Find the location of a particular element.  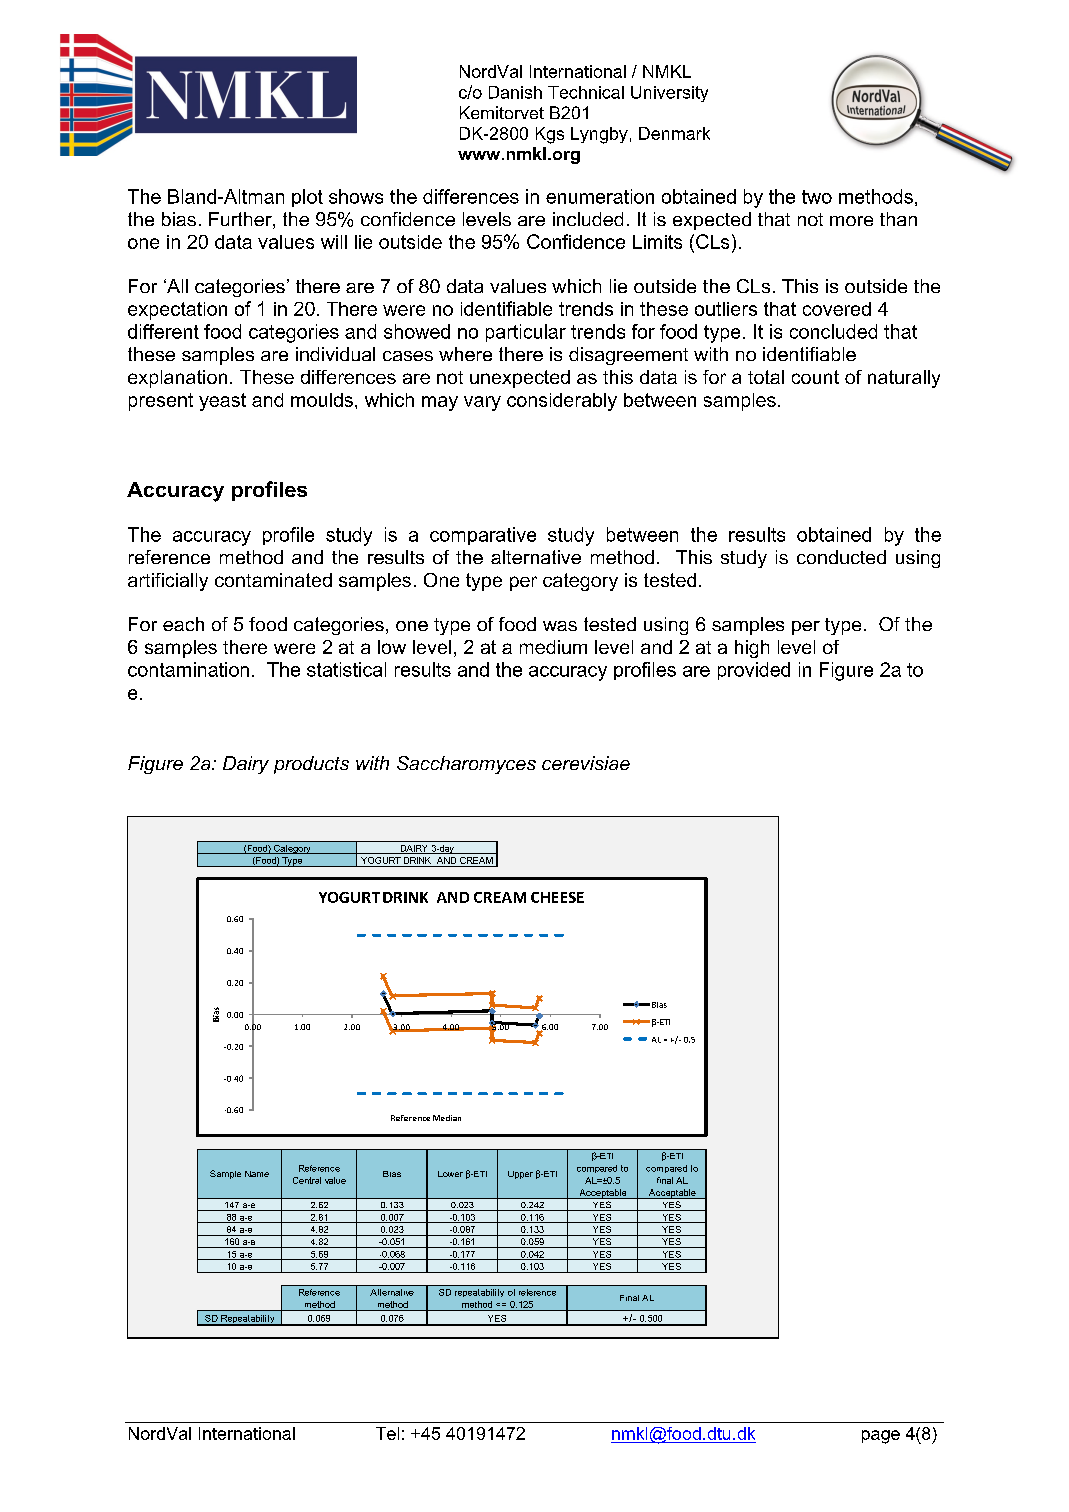

Upper is located at coordinates (520, 1175).
